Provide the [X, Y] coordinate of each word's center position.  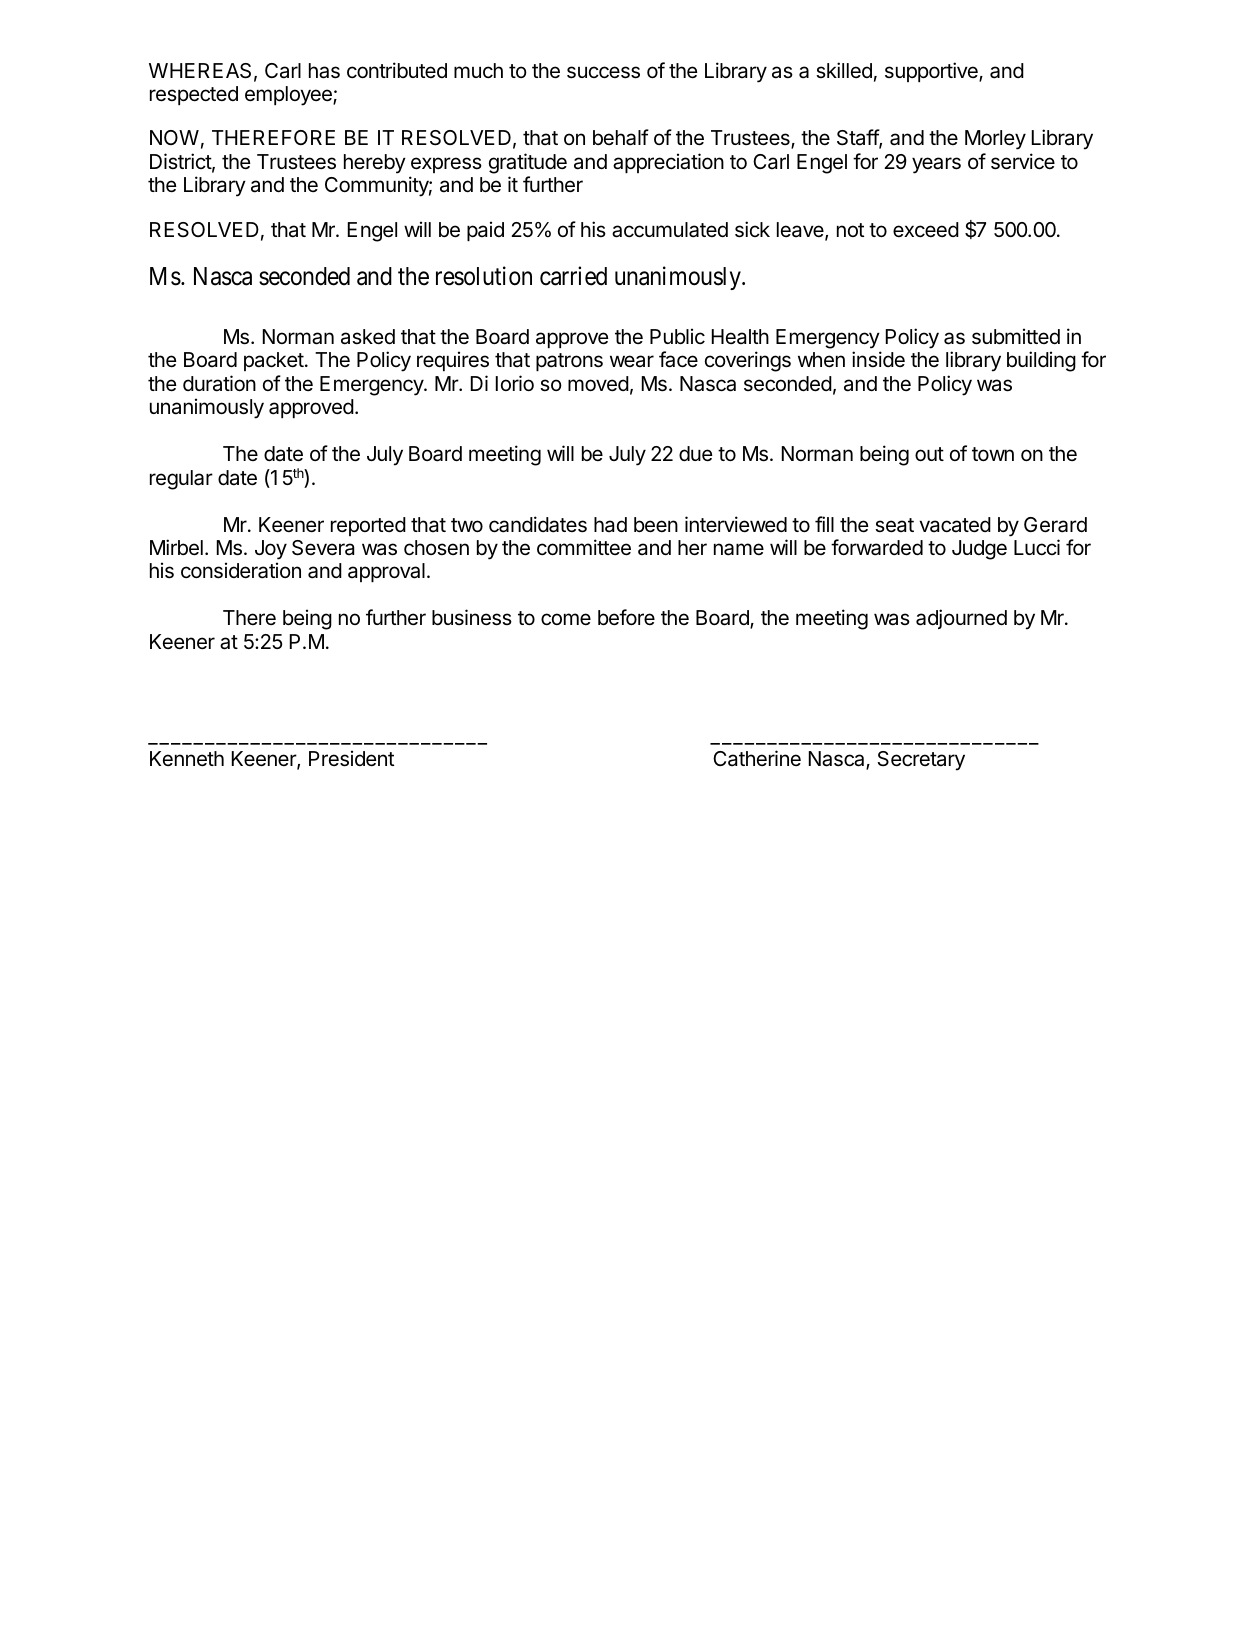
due [696, 454]
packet [274, 361]
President [351, 758]
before [626, 617]
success [603, 72]
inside [878, 359]
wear [632, 361]
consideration [241, 570]
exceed [926, 229]
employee [289, 96]
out [929, 454]
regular [181, 480]
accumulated [670, 230]
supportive [932, 72]
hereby [375, 164]
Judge [979, 550]
